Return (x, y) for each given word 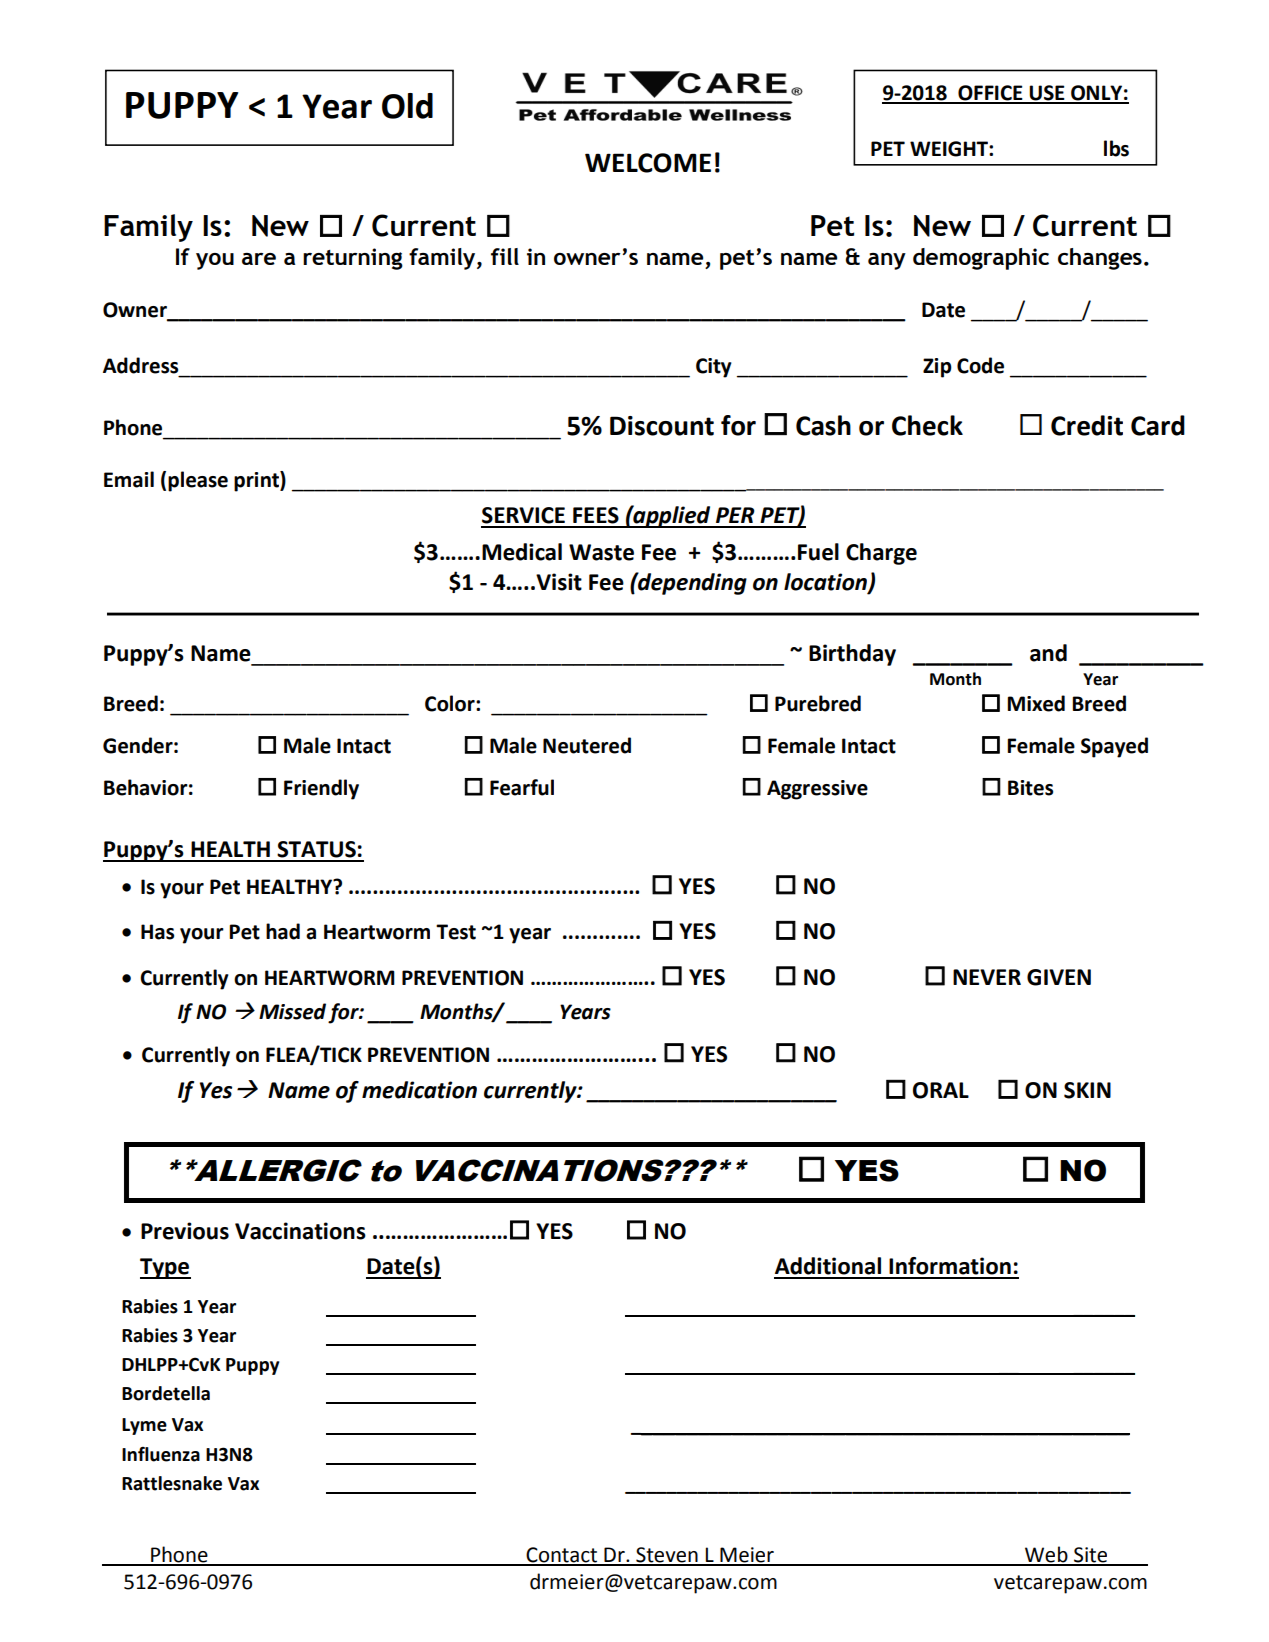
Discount (662, 426)
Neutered (587, 745)
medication (419, 1090)
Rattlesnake (172, 1483)
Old (407, 106)
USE (1047, 94)
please (198, 481)
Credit (1087, 425)
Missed (292, 1011)
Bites (1030, 788)
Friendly (321, 789)
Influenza (161, 1454)
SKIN (1087, 1090)
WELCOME (648, 163)
